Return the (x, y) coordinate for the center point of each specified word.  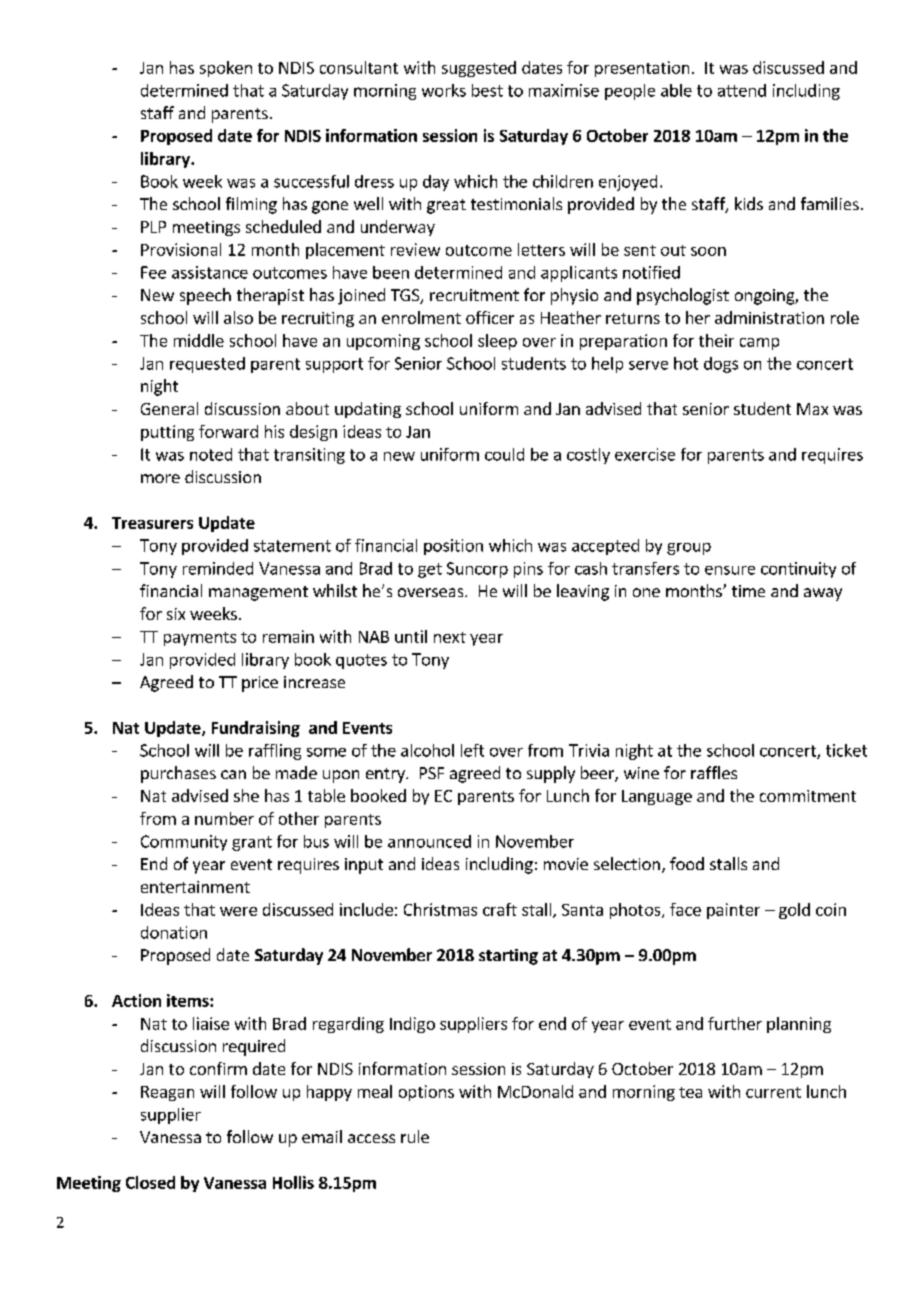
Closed (150, 1182)
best (487, 90)
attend (742, 90)
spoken (226, 69)
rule (415, 1136)
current (773, 1092)
